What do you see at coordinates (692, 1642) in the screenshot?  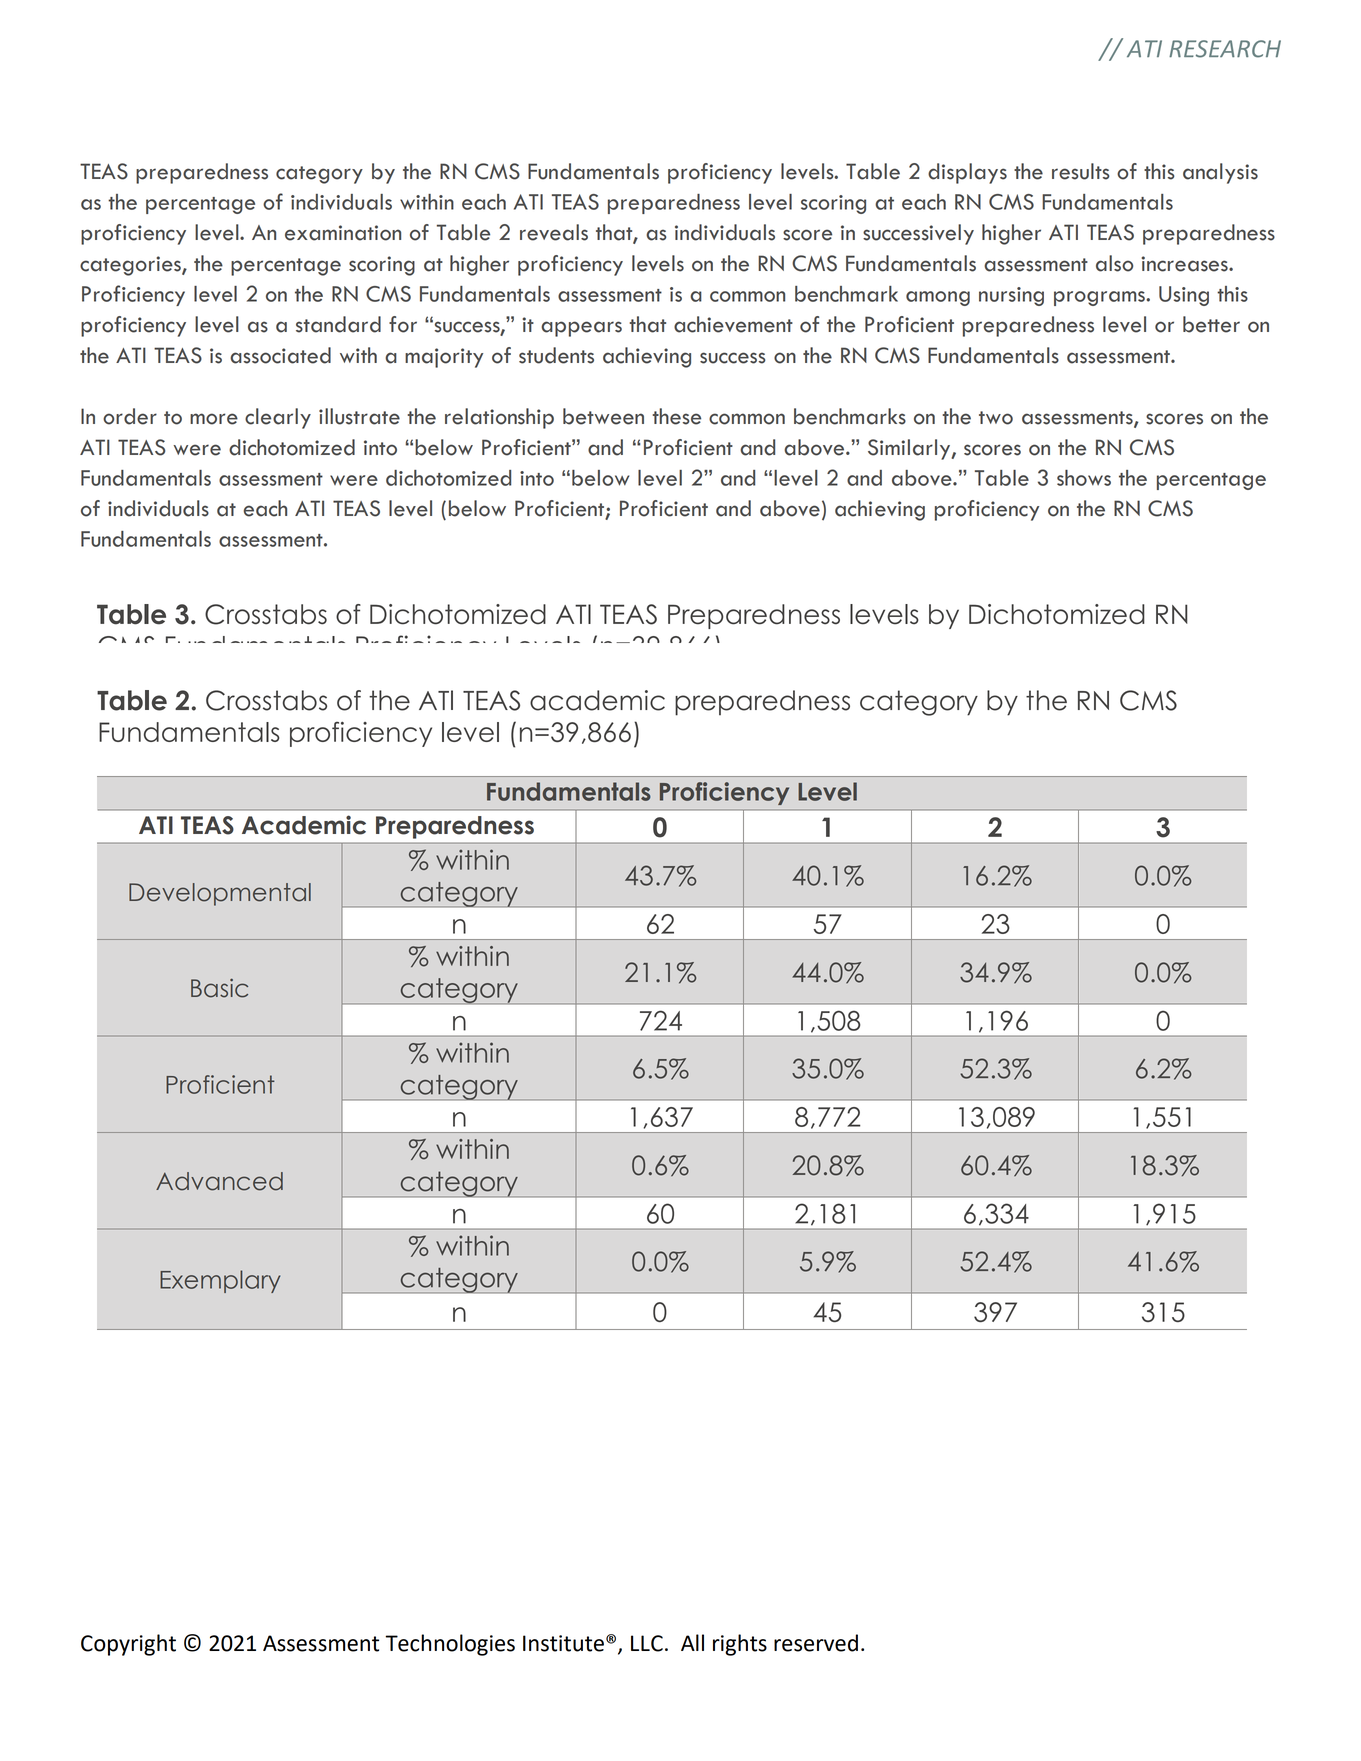 I see `All` at bounding box center [692, 1642].
